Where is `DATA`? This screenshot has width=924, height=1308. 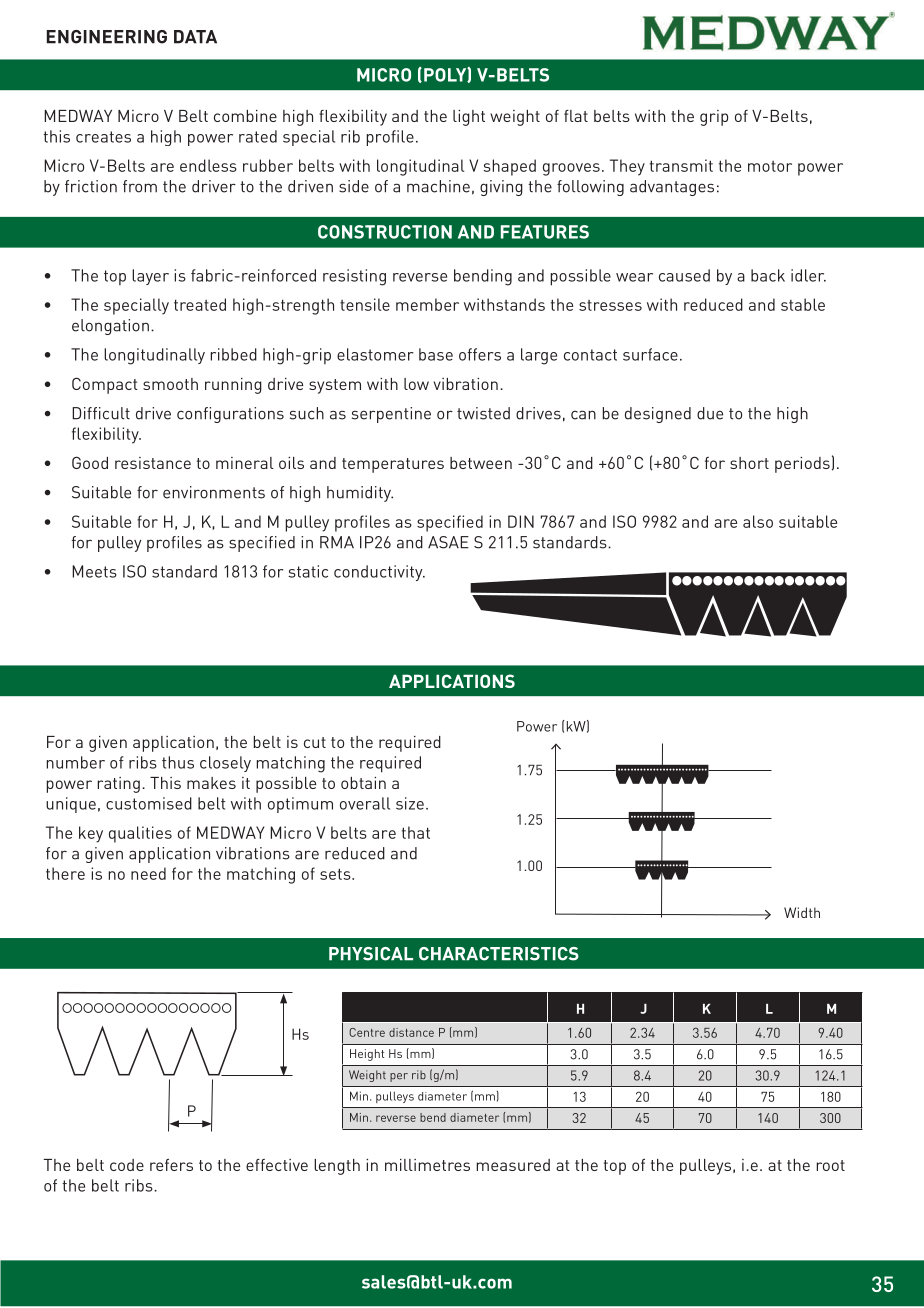 DATA is located at coordinates (195, 37).
